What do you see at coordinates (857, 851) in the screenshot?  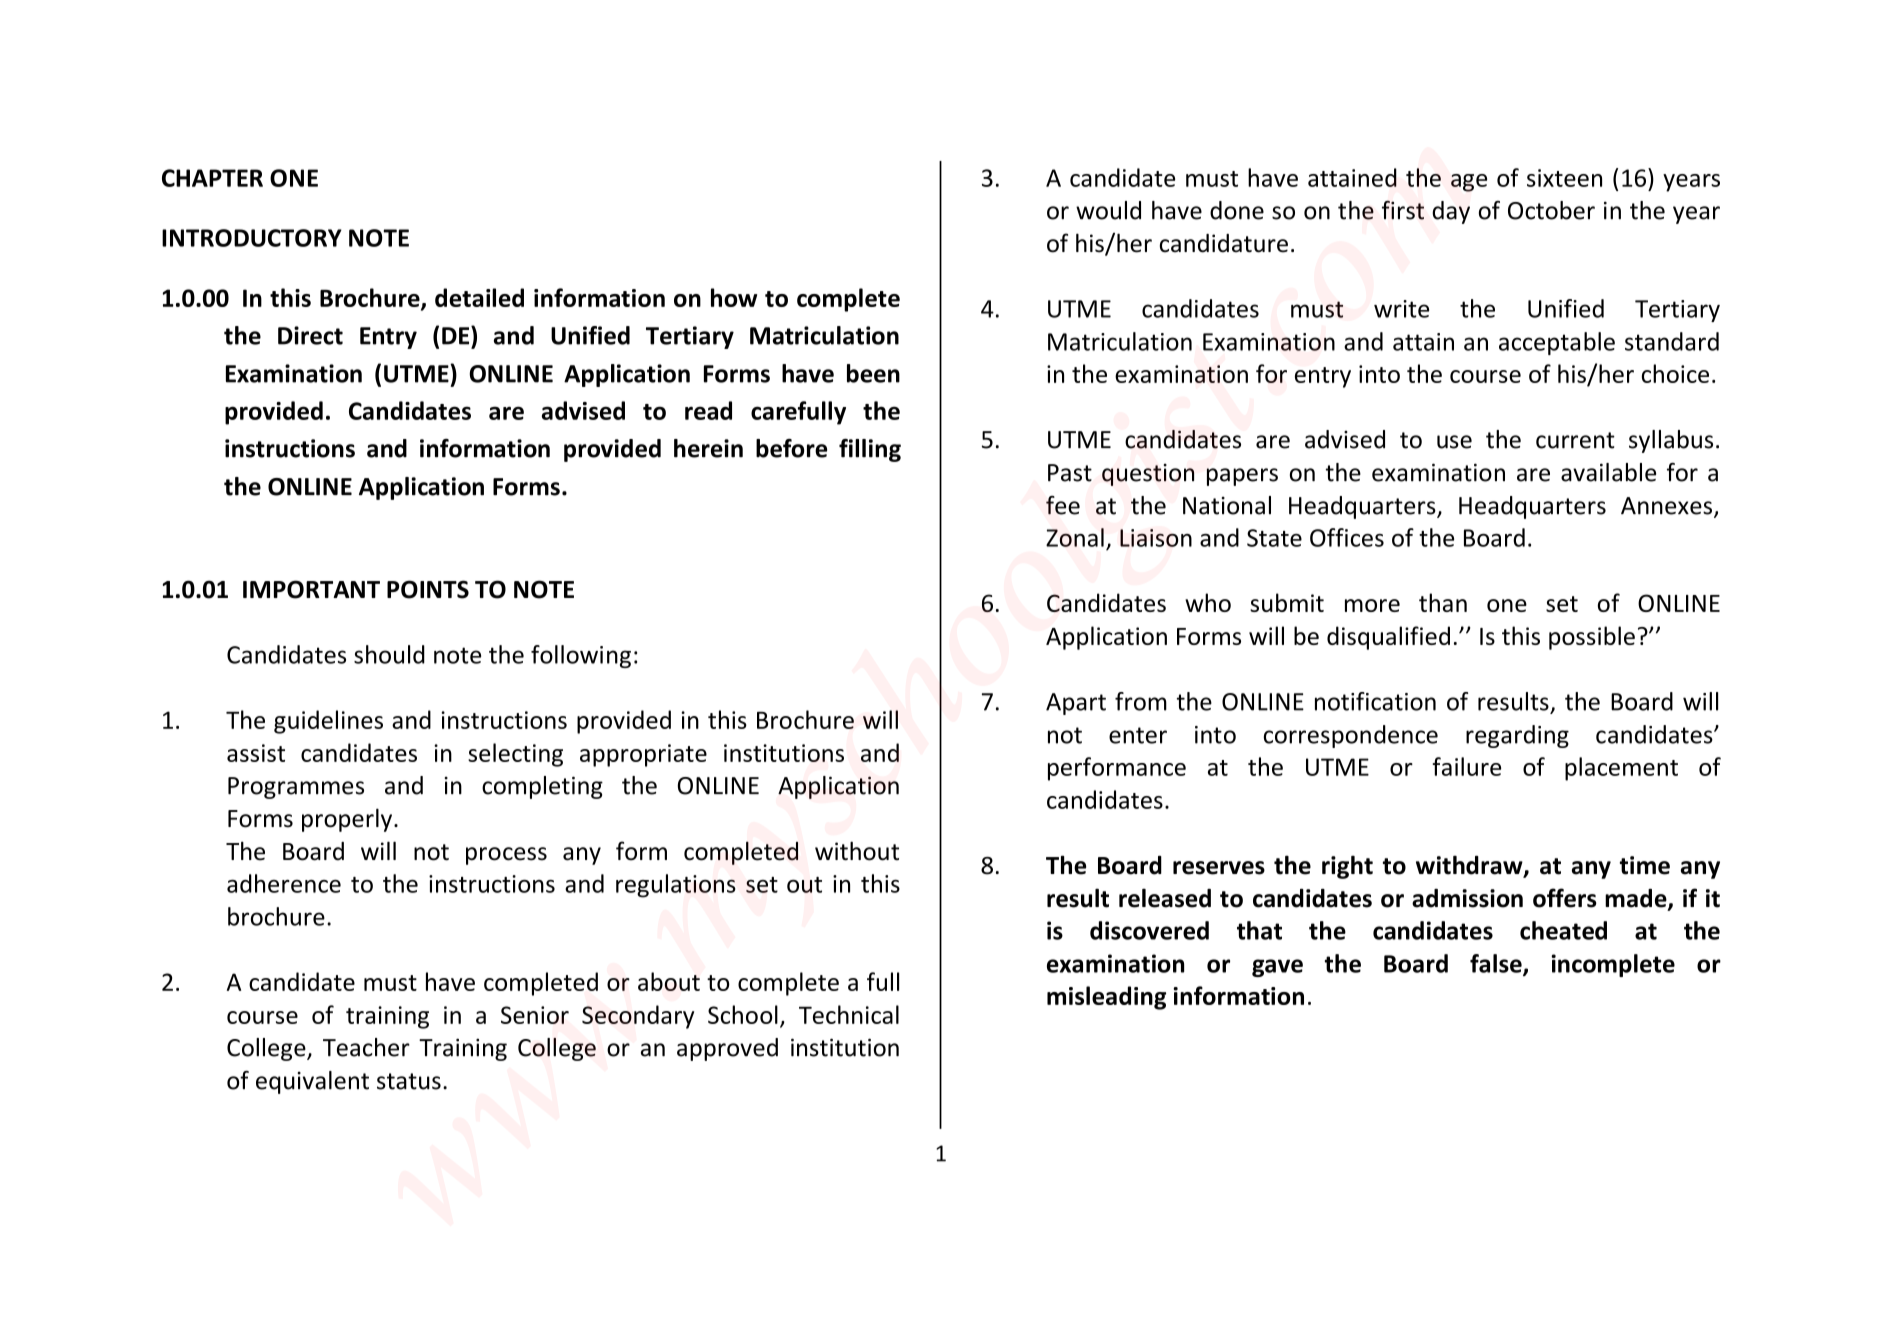 I see `without` at bounding box center [857, 851].
